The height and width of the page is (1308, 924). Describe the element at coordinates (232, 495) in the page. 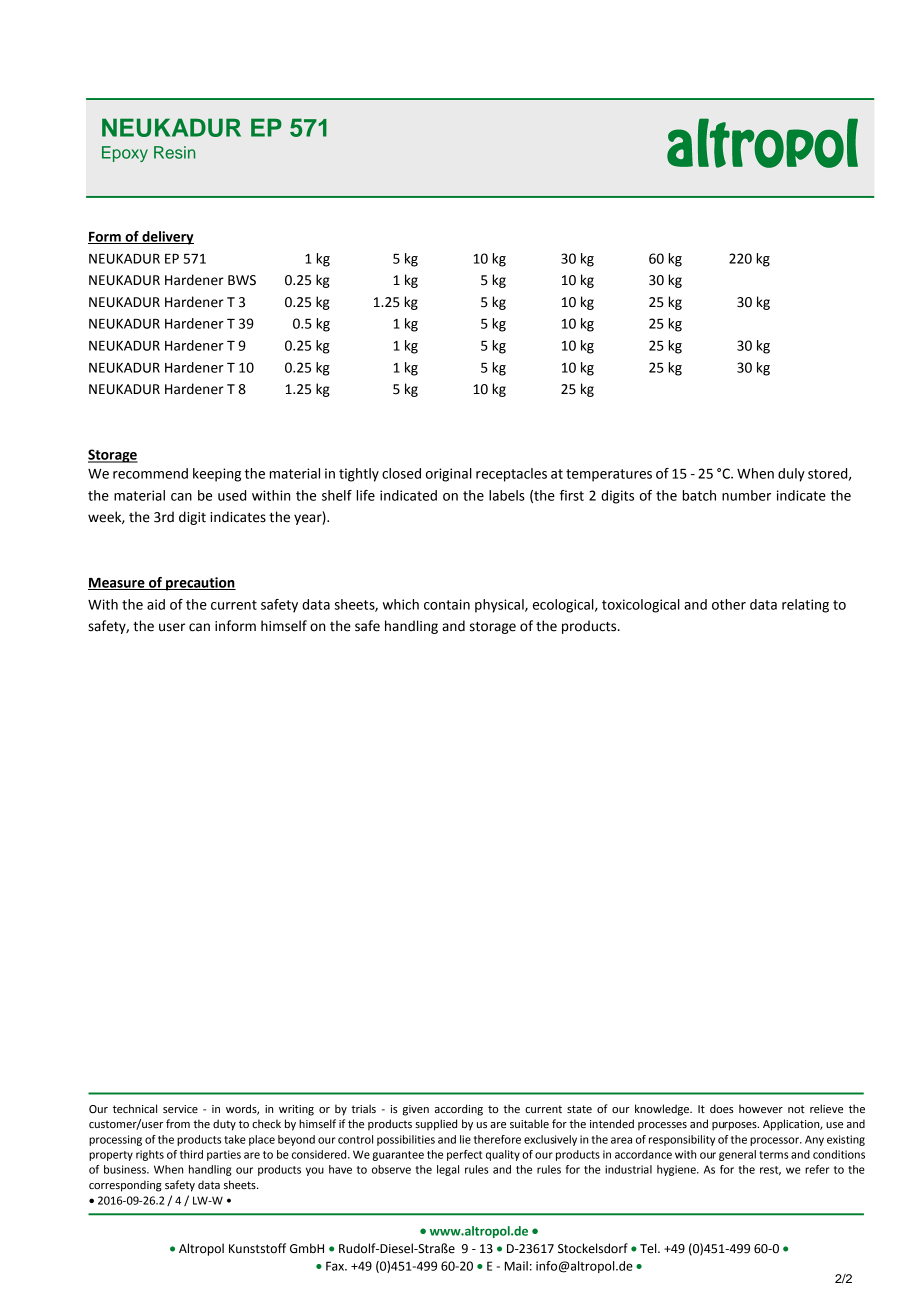

I see `used` at that location.
